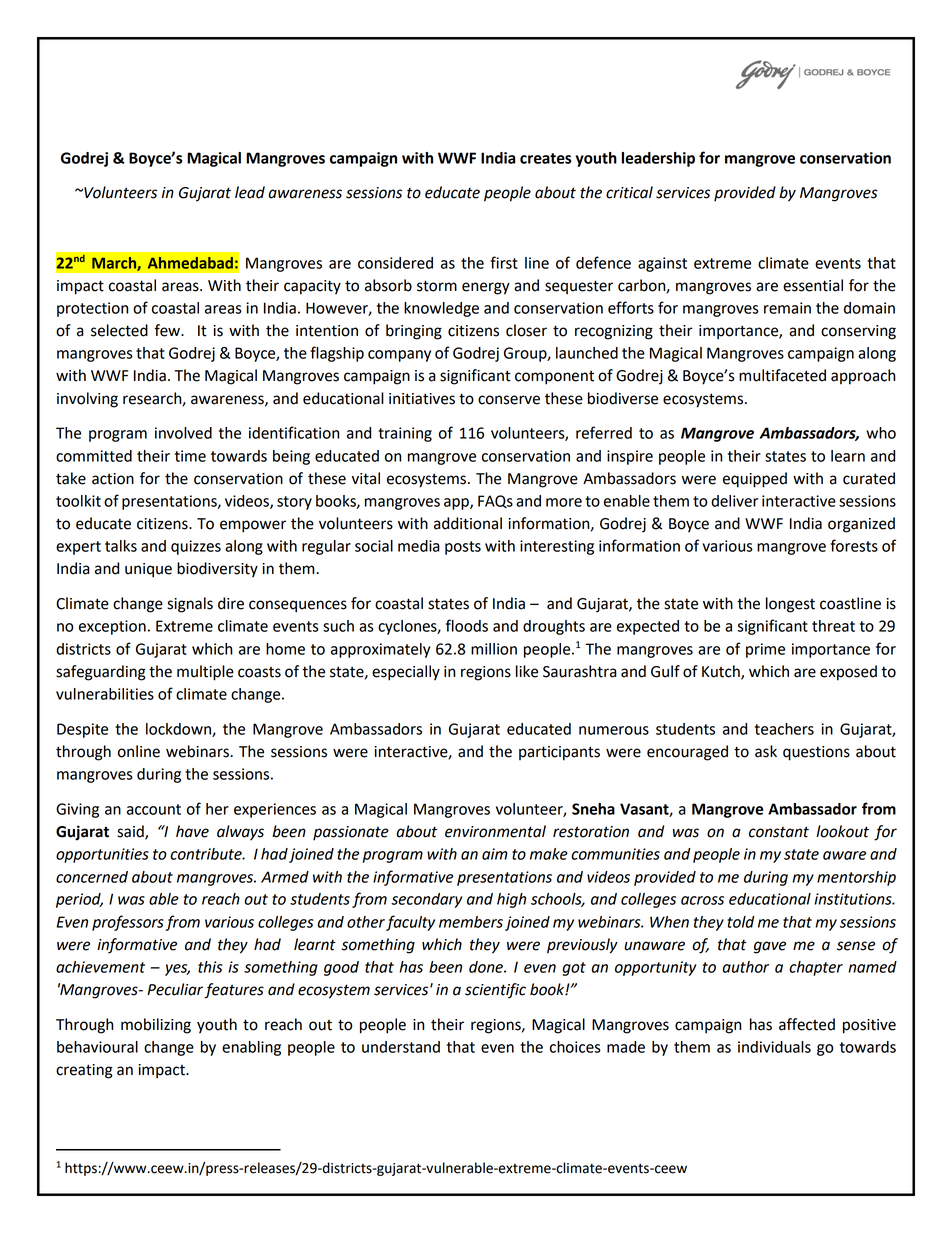  What do you see at coordinates (190, 263) in the image?
I see `Ahmedabad` at bounding box center [190, 263].
